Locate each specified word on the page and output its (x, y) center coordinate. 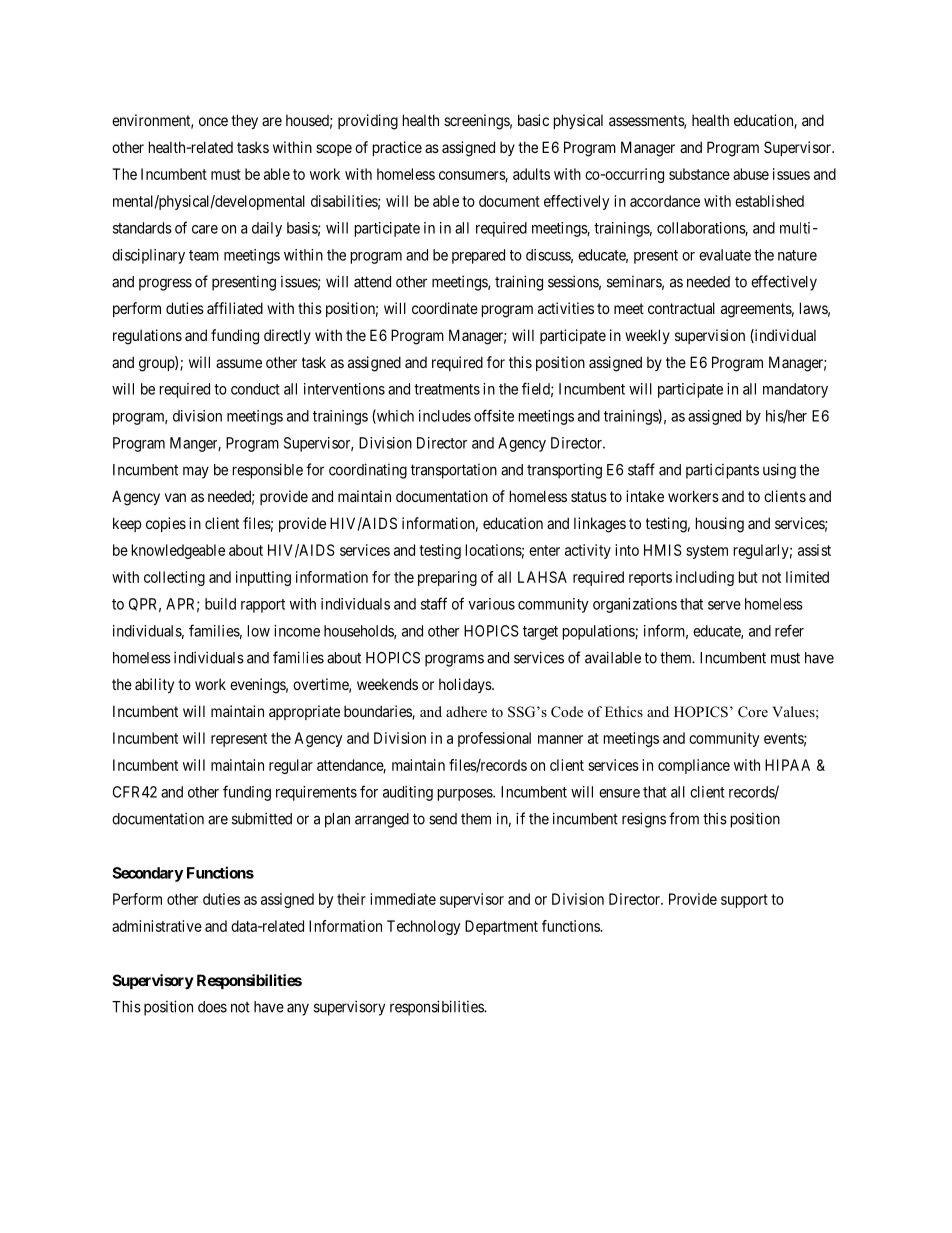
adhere (466, 711)
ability (154, 685)
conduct (255, 389)
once (213, 121)
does (212, 1007)
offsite (494, 415)
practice (397, 148)
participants (722, 471)
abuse (751, 174)
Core (753, 712)
